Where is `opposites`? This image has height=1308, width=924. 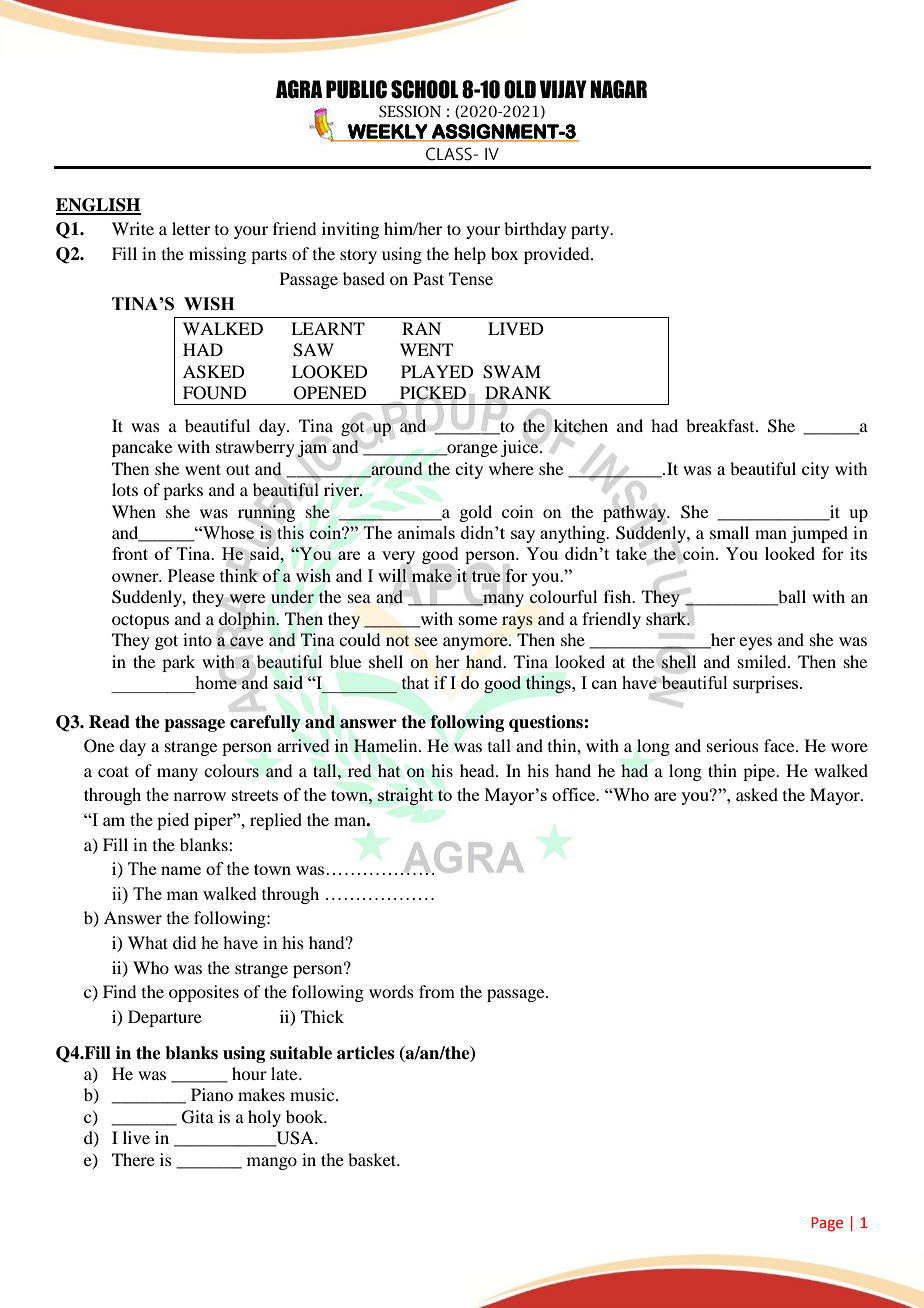
opposites is located at coordinates (204, 993).
